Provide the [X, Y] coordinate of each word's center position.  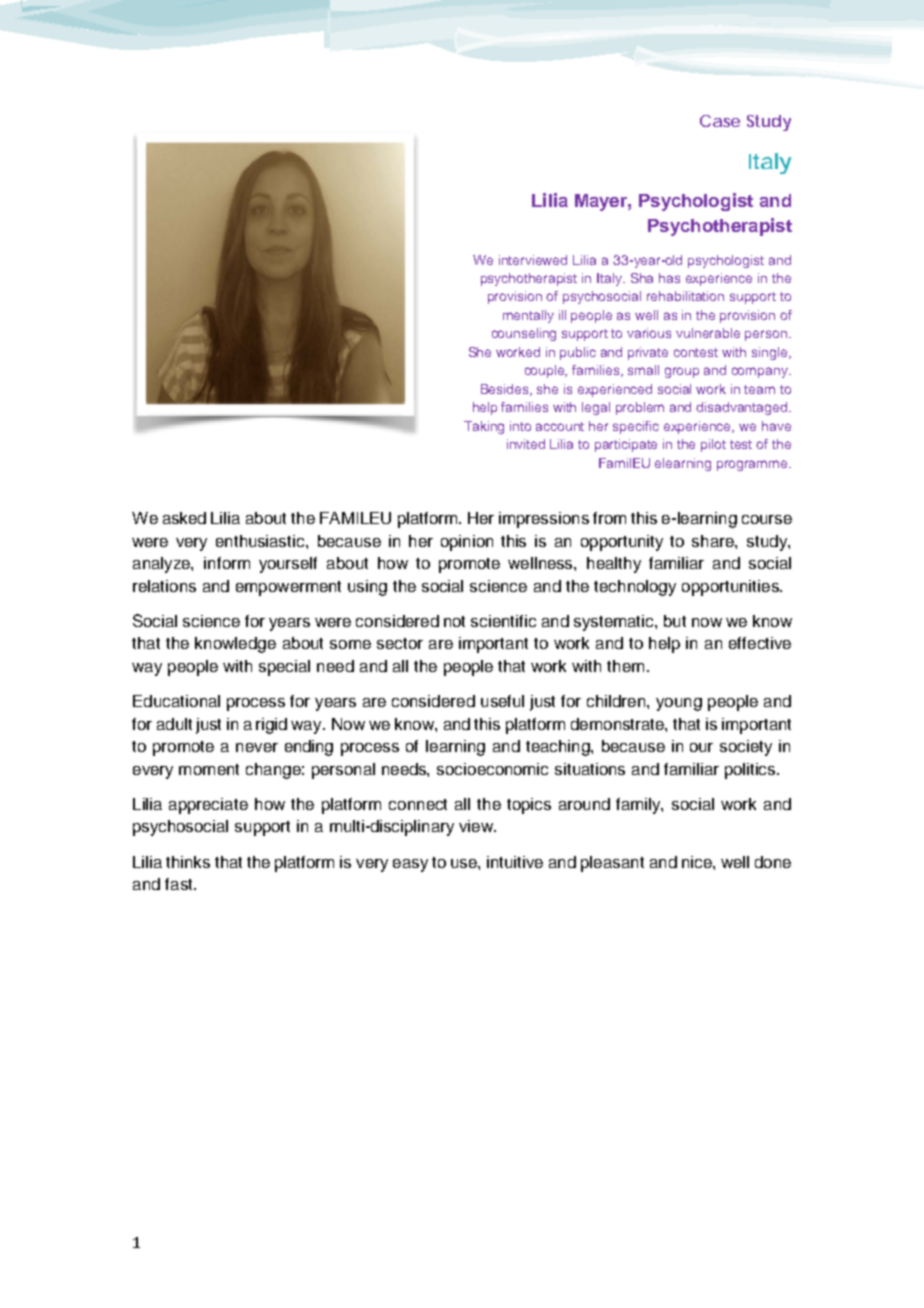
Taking [484, 427]
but [675, 621]
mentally [528, 316]
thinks [188, 862]
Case [720, 121]
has [669, 278]
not [454, 621]
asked [184, 518]
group [682, 372]
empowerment [288, 588]
